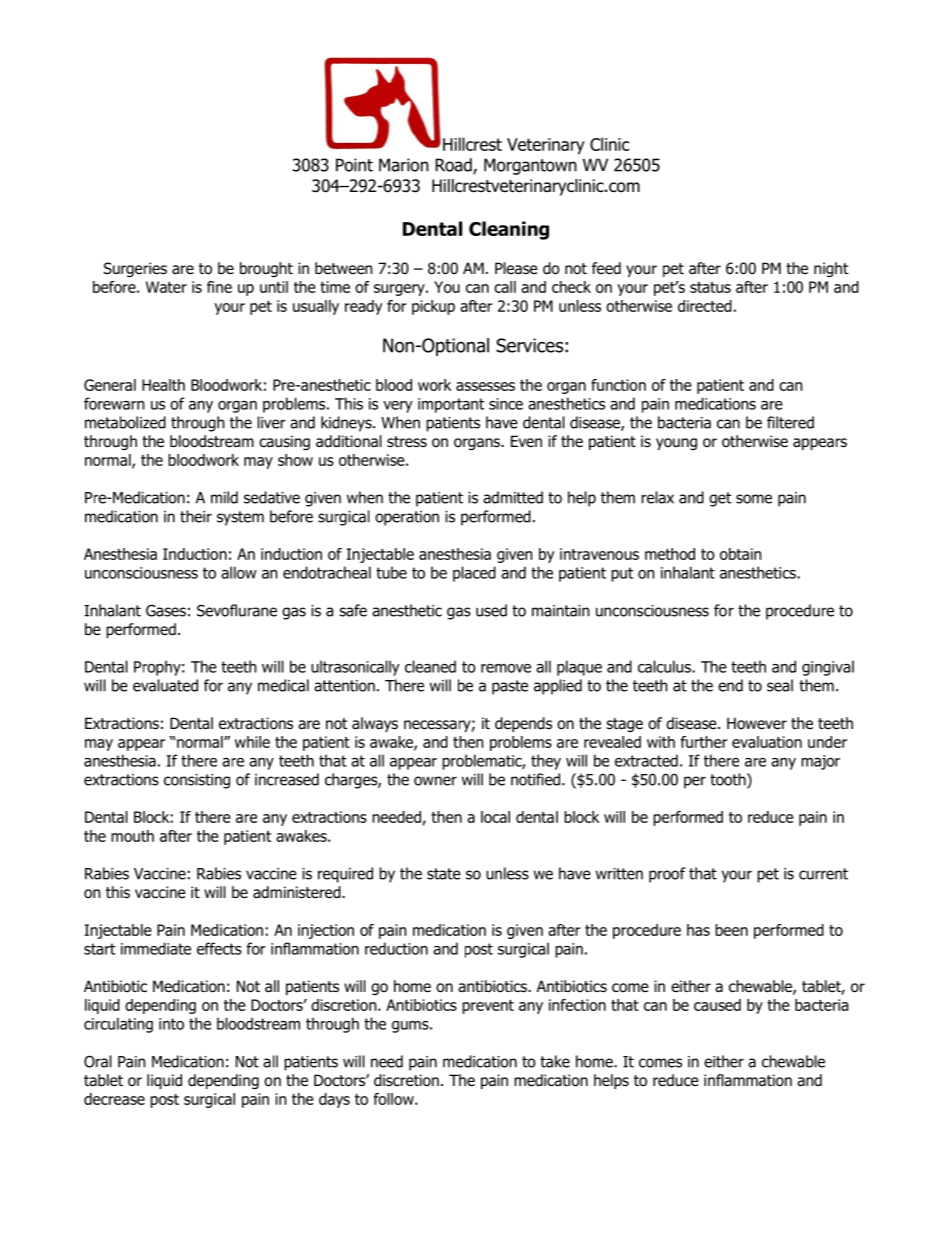 This screenshot has height=1233, width=952. Describe the element at coordinates (135, 269) in the screenshot. I see `Surgeries` at that location.
